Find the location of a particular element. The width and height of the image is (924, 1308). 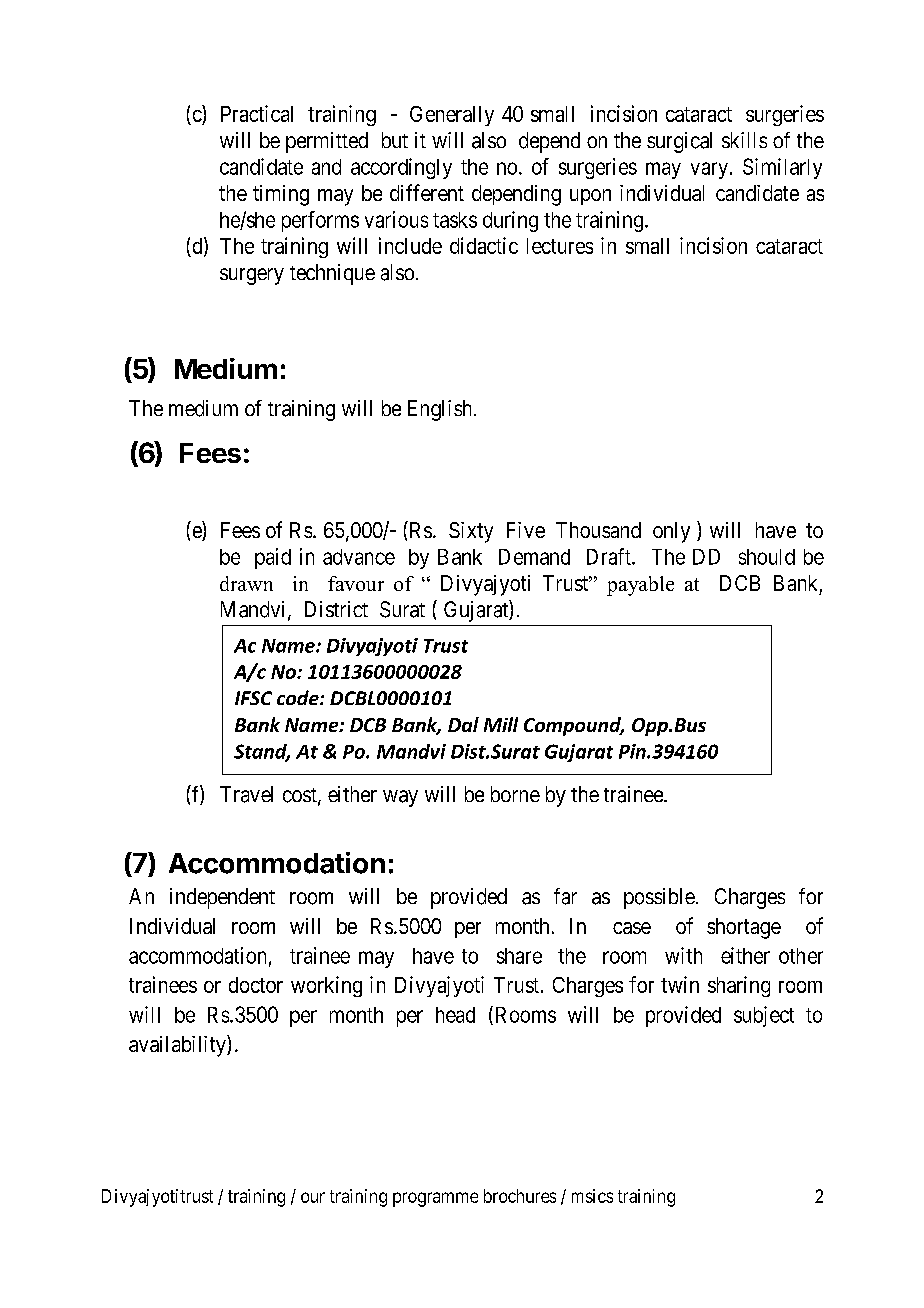

borne is located at coordinates (515, 794).
